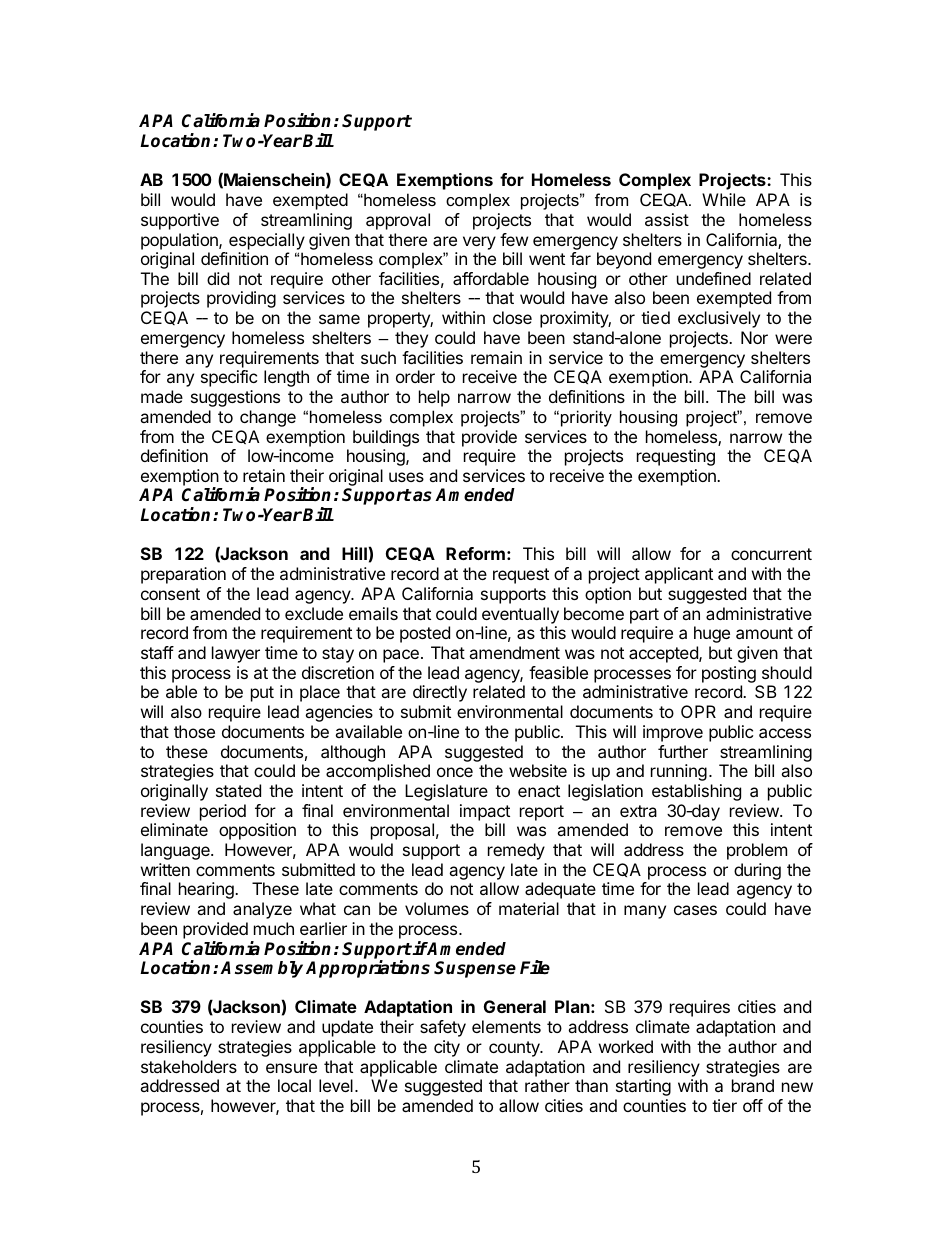  I want to click on While, so click(724, 199).
